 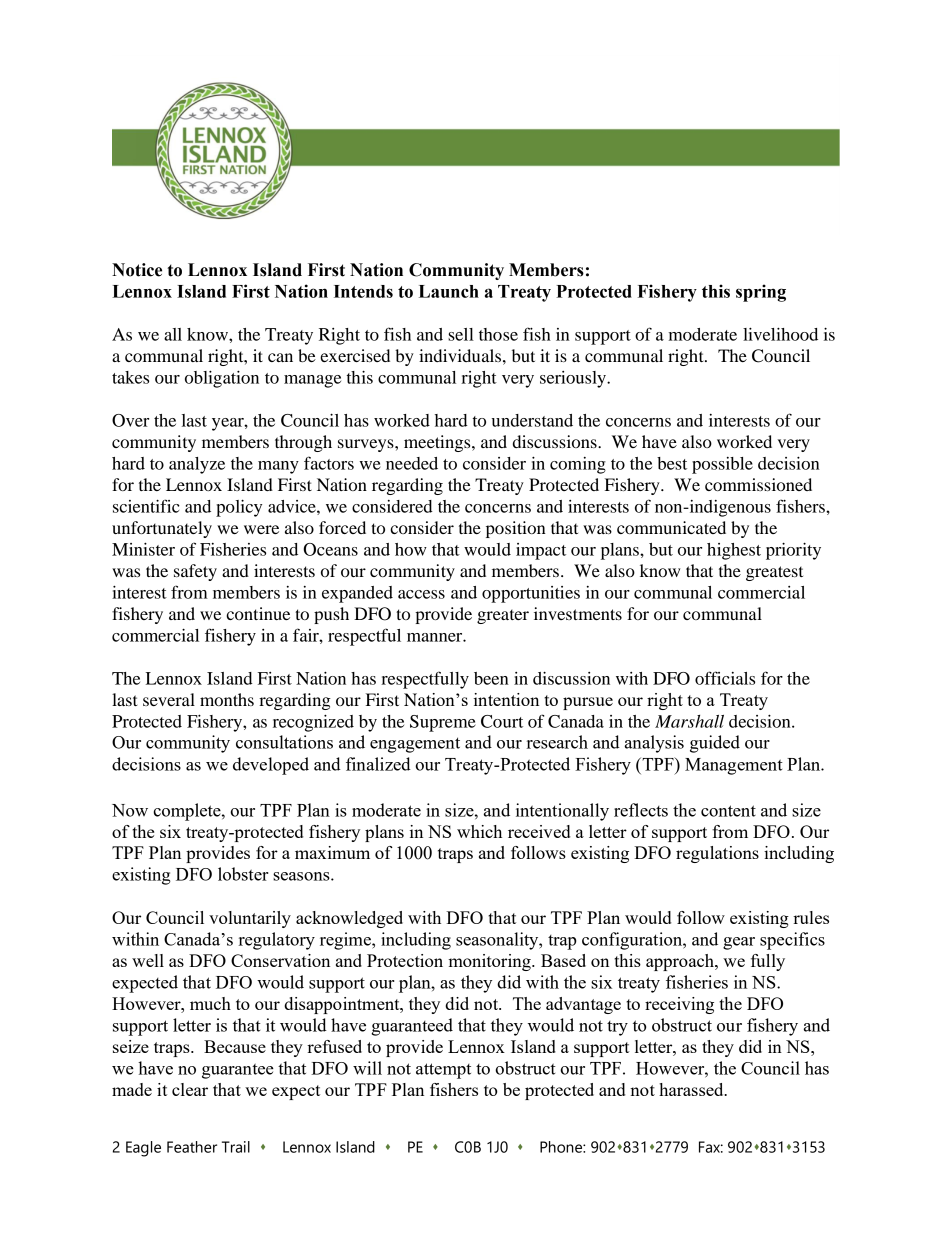 I want to click on Notice, so click(x=137, y=270).
